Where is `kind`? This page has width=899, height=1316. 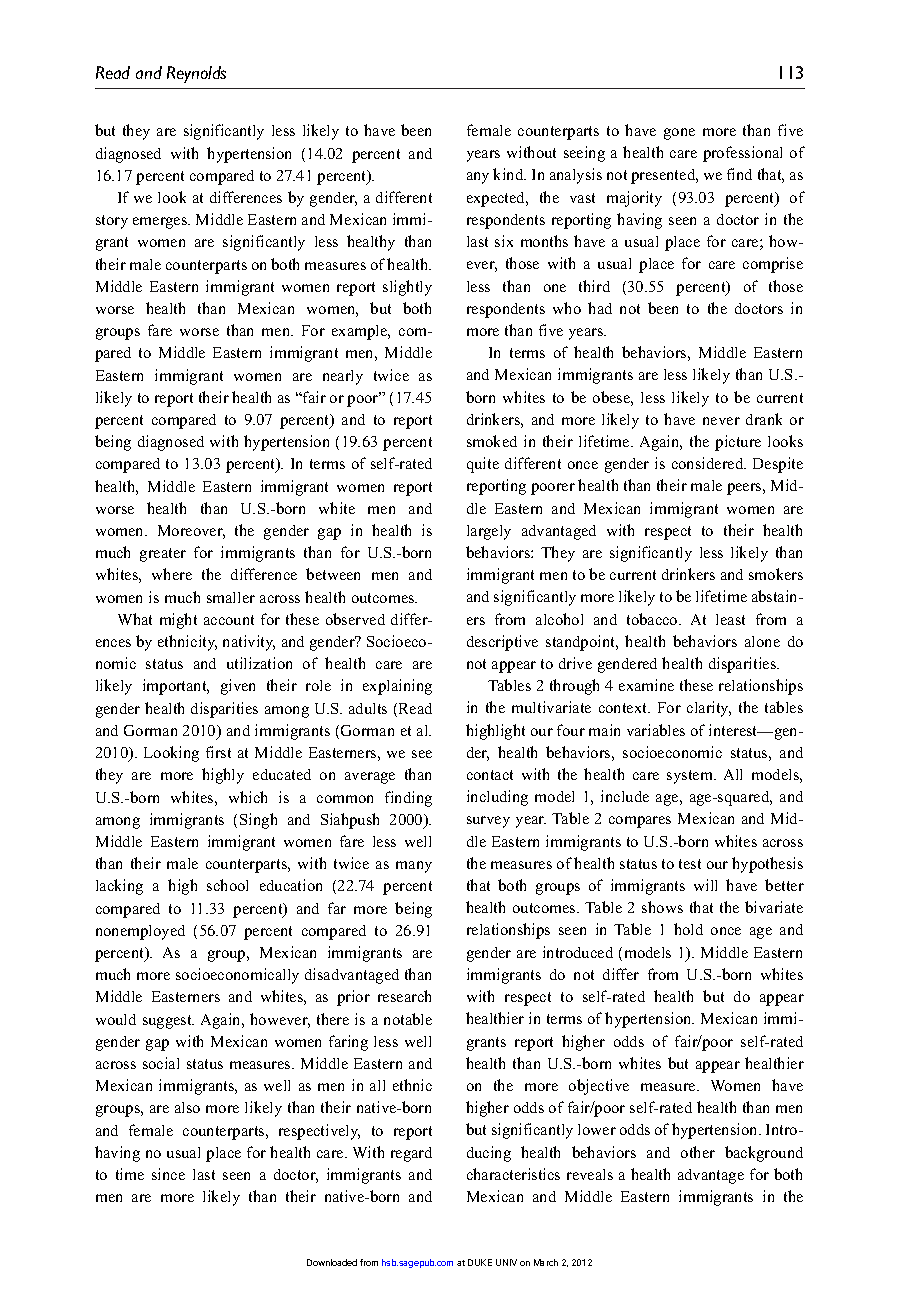
kind is located at coordinates (509, 174).
